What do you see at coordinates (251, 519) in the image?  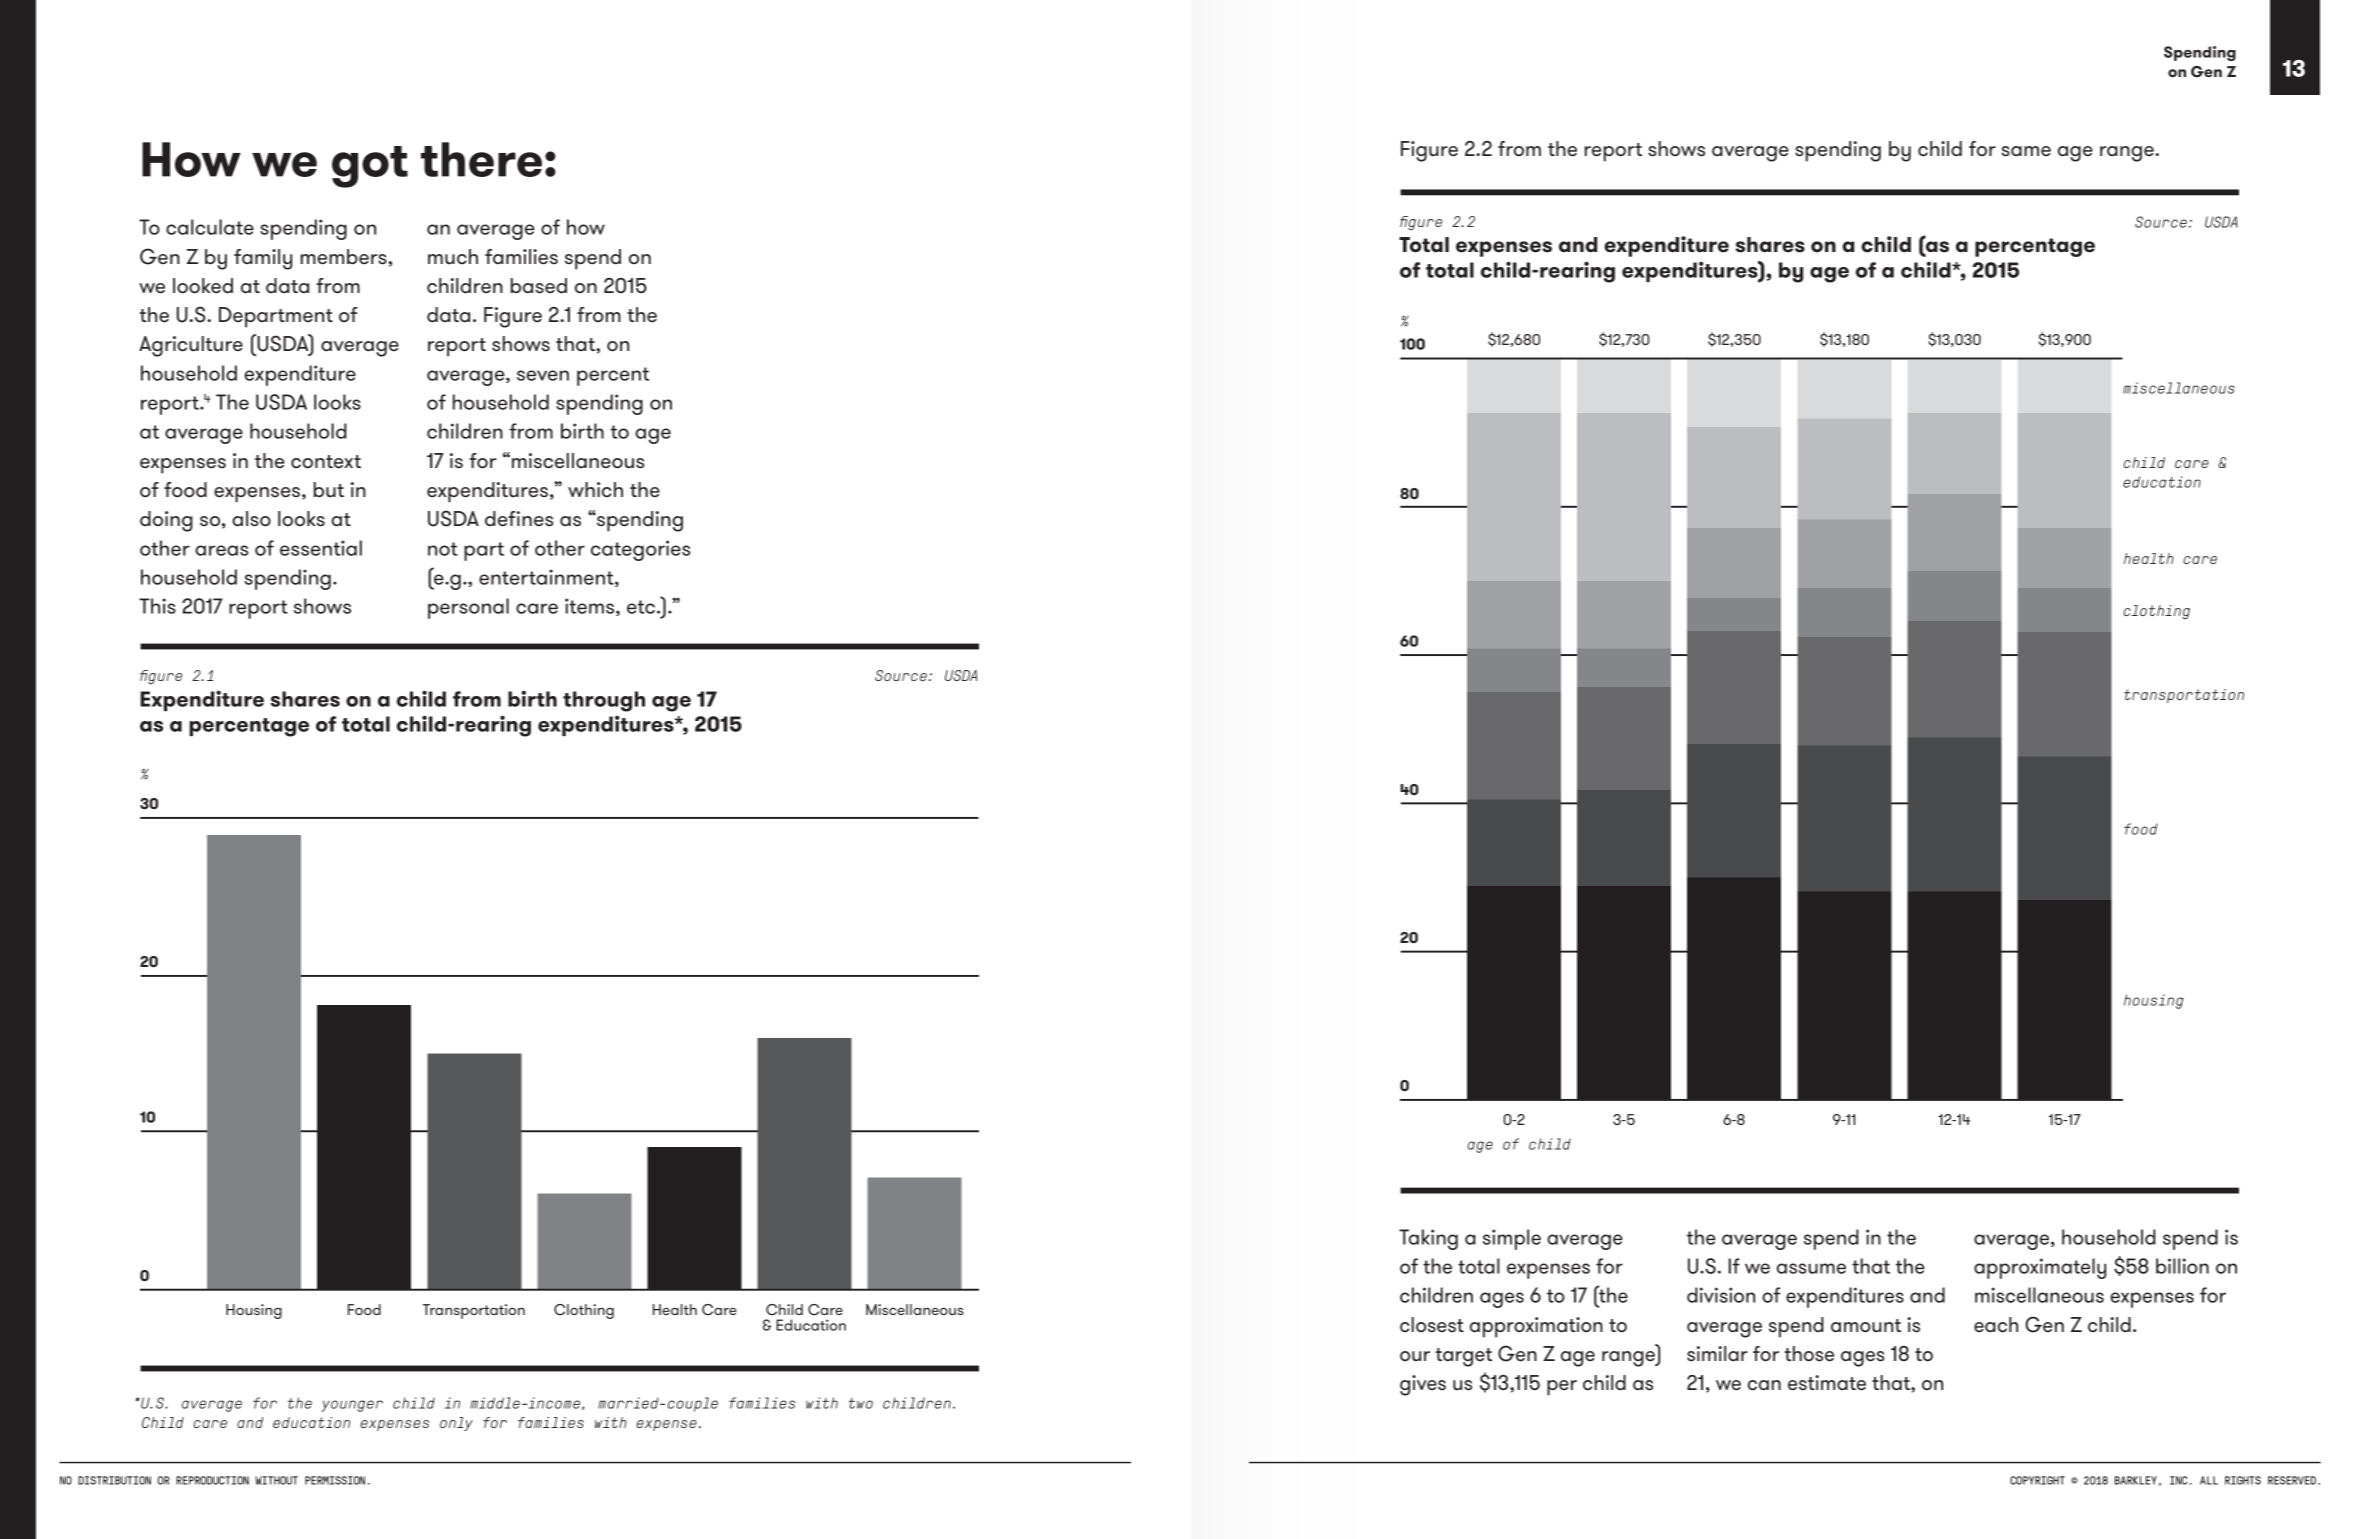 I see `also` at bounding box center [251, 519].
